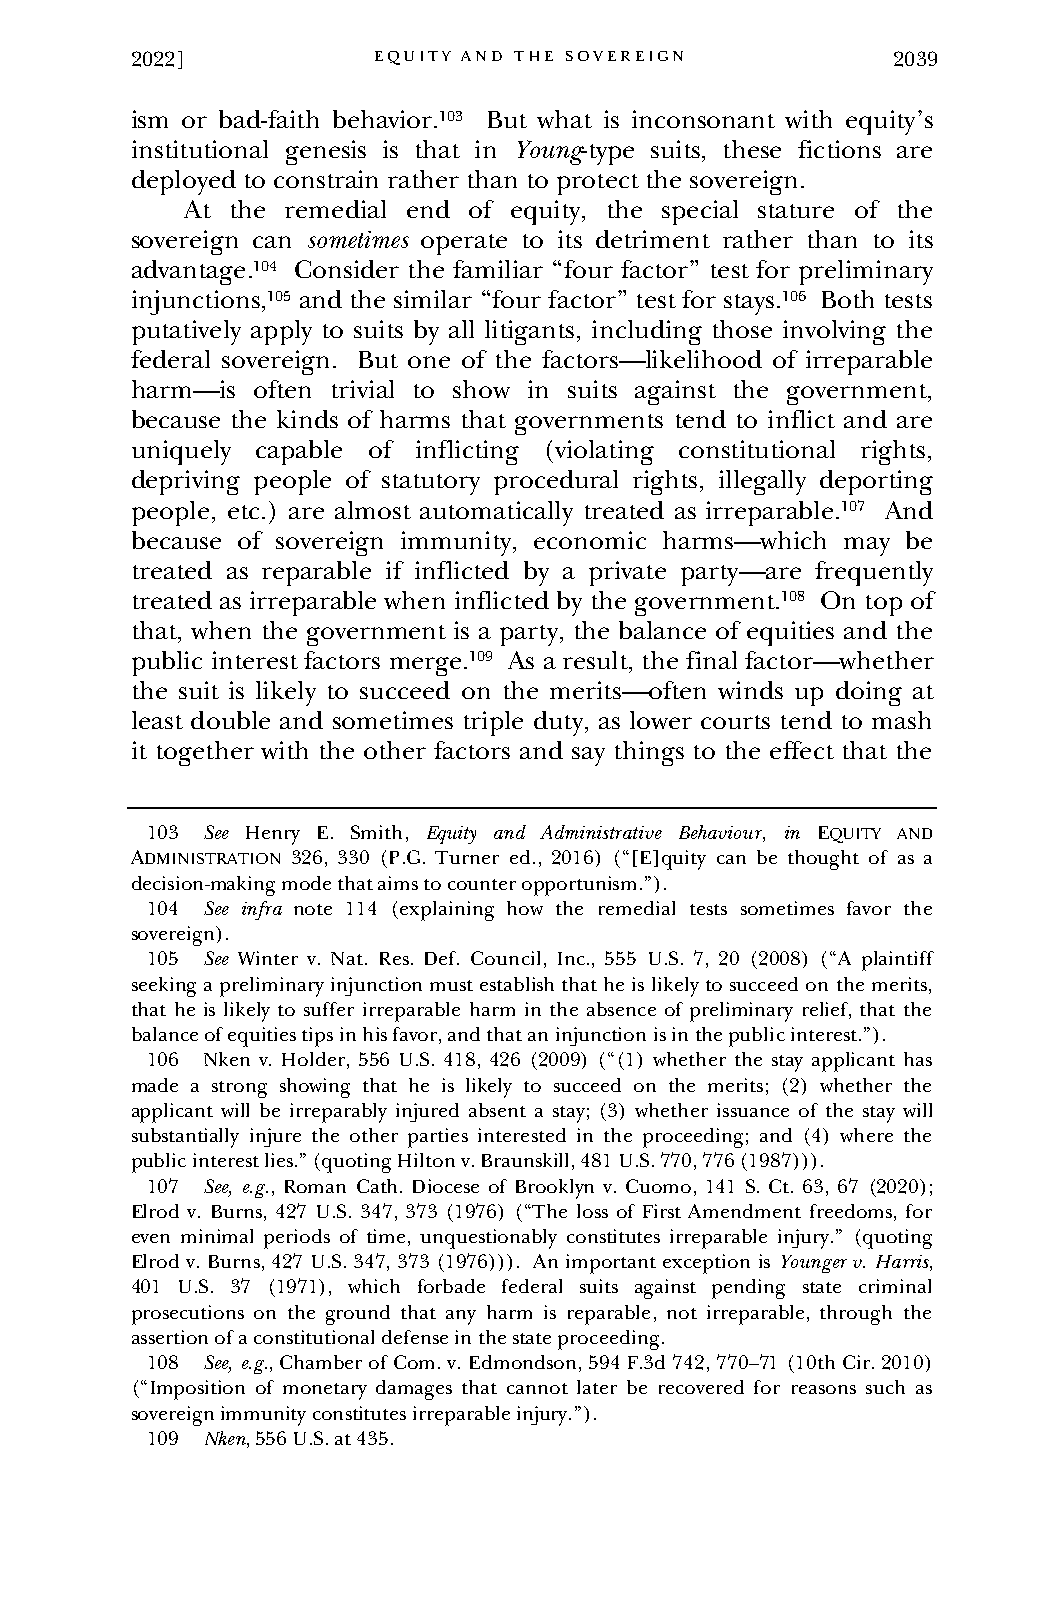 This screenshot has width=1064, height=1609. I want to click on Imposition, so click(198, 1390).
